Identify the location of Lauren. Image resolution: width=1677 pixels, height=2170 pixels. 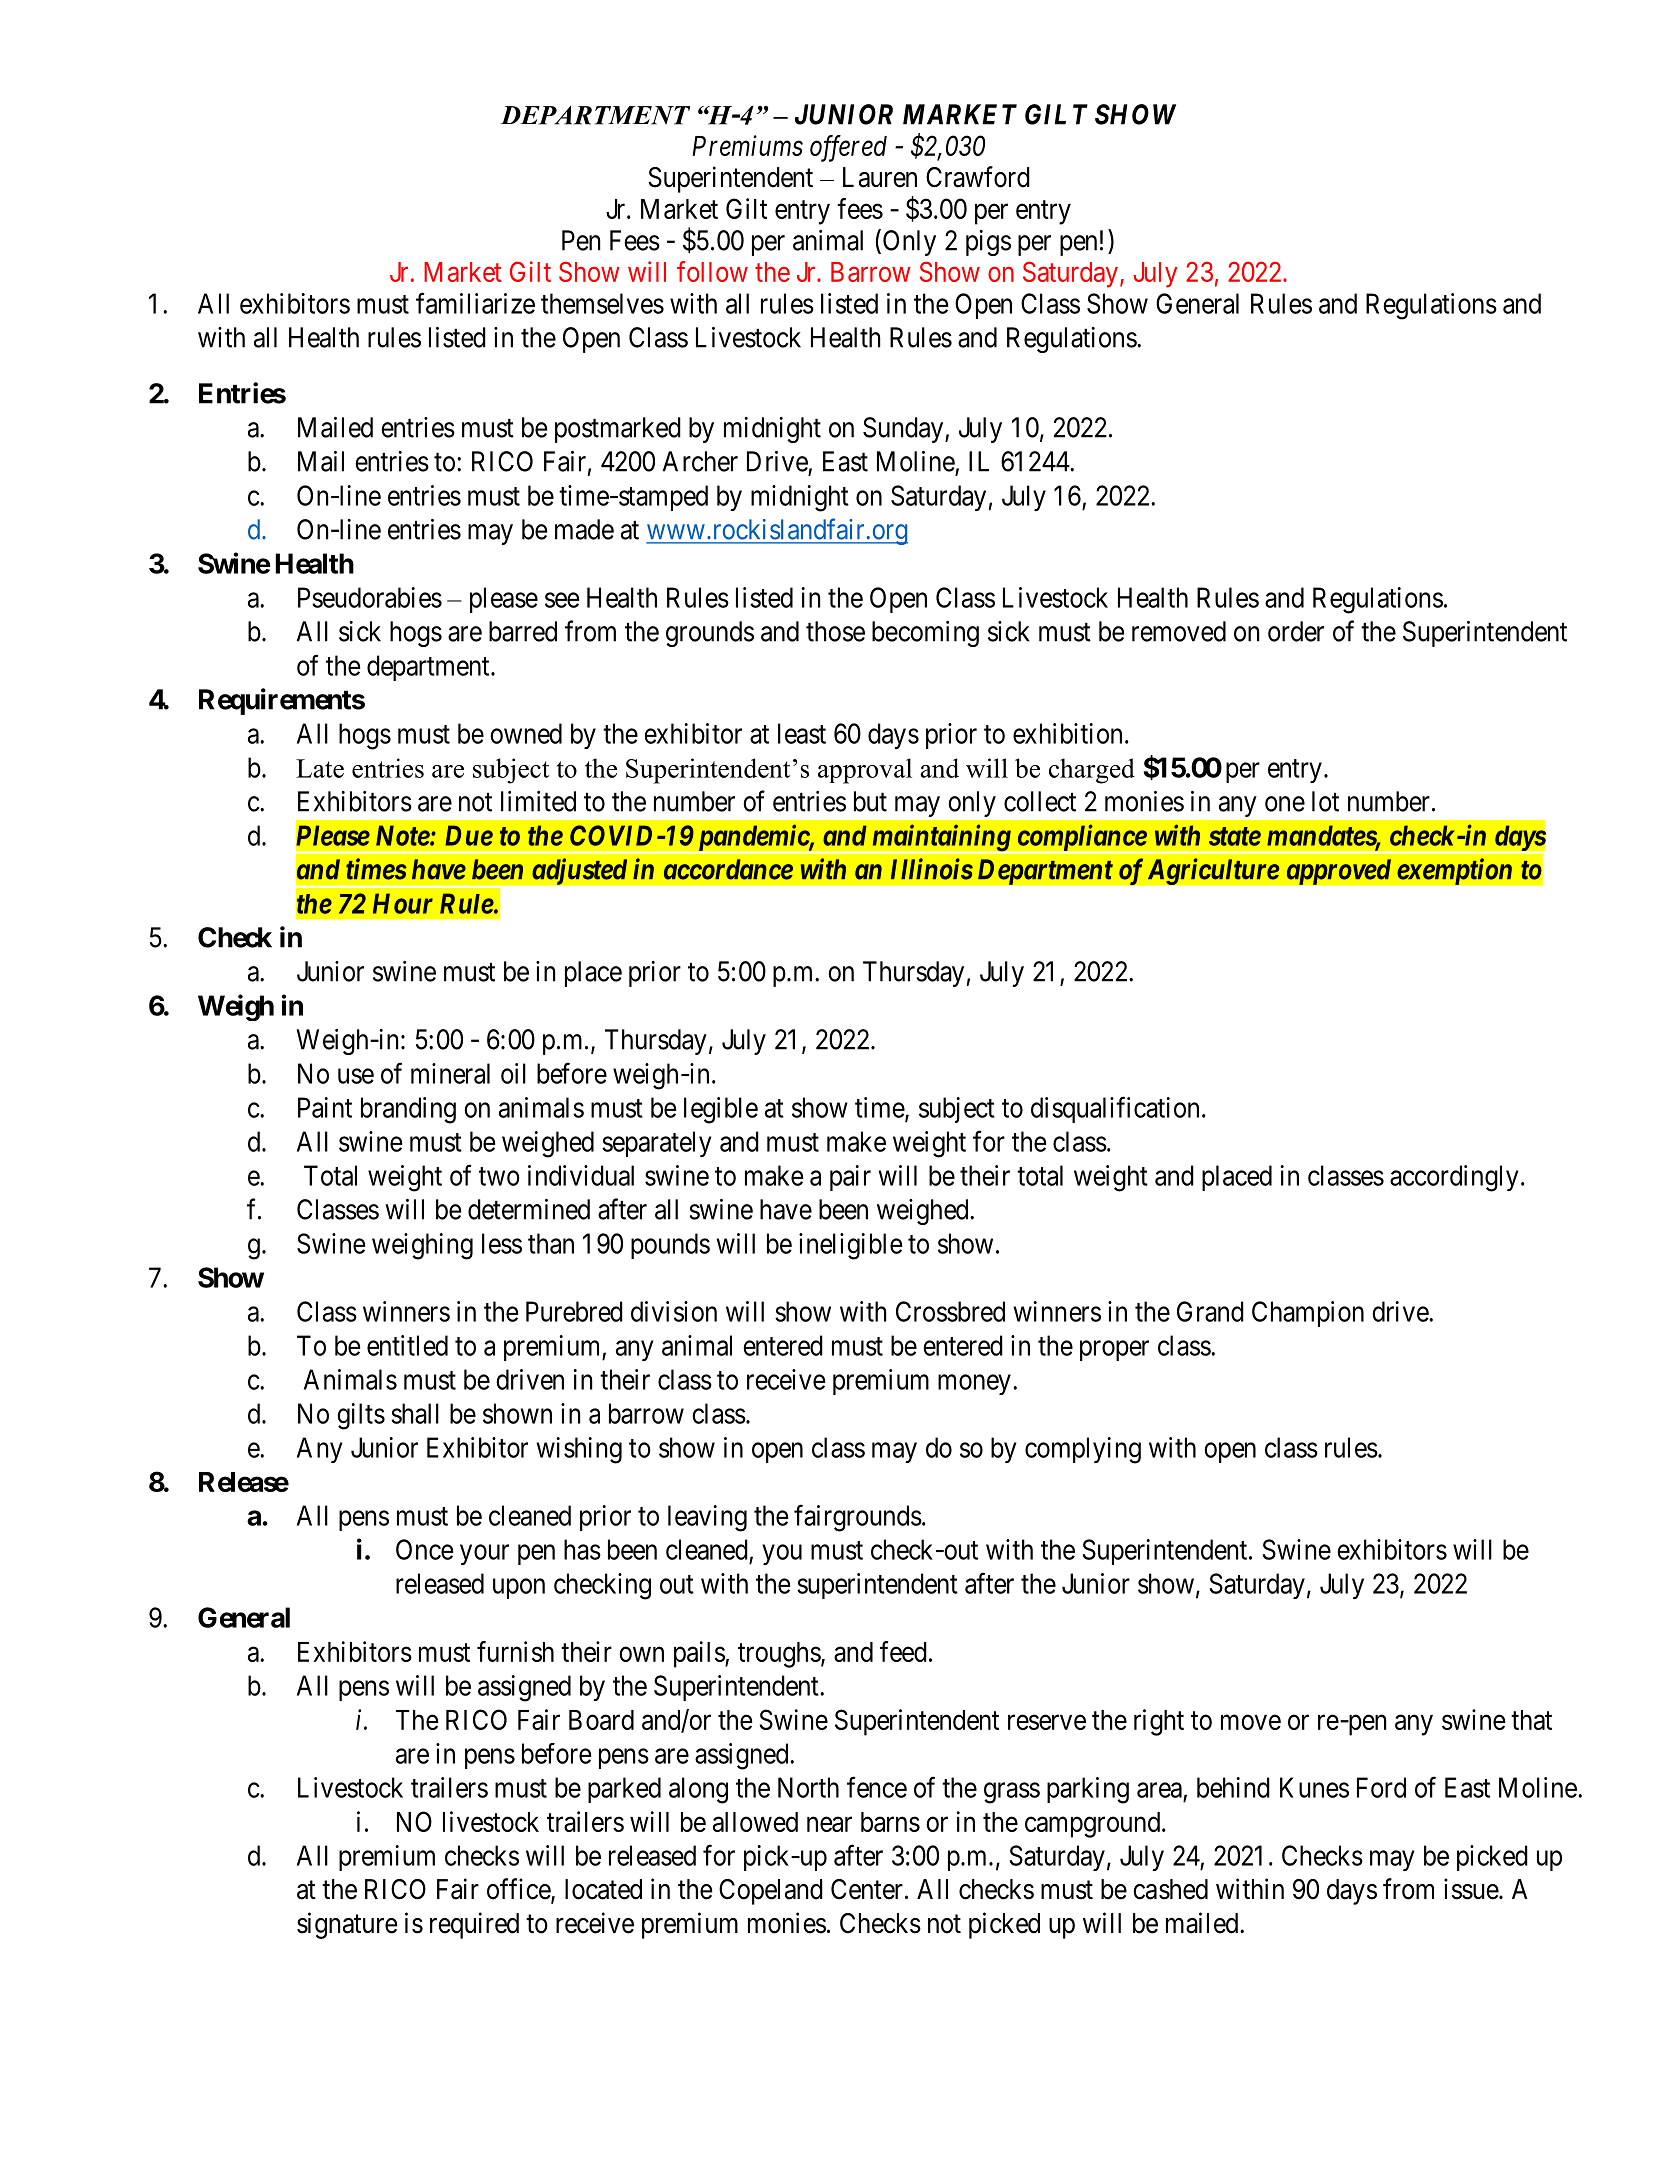
(880, 177).
